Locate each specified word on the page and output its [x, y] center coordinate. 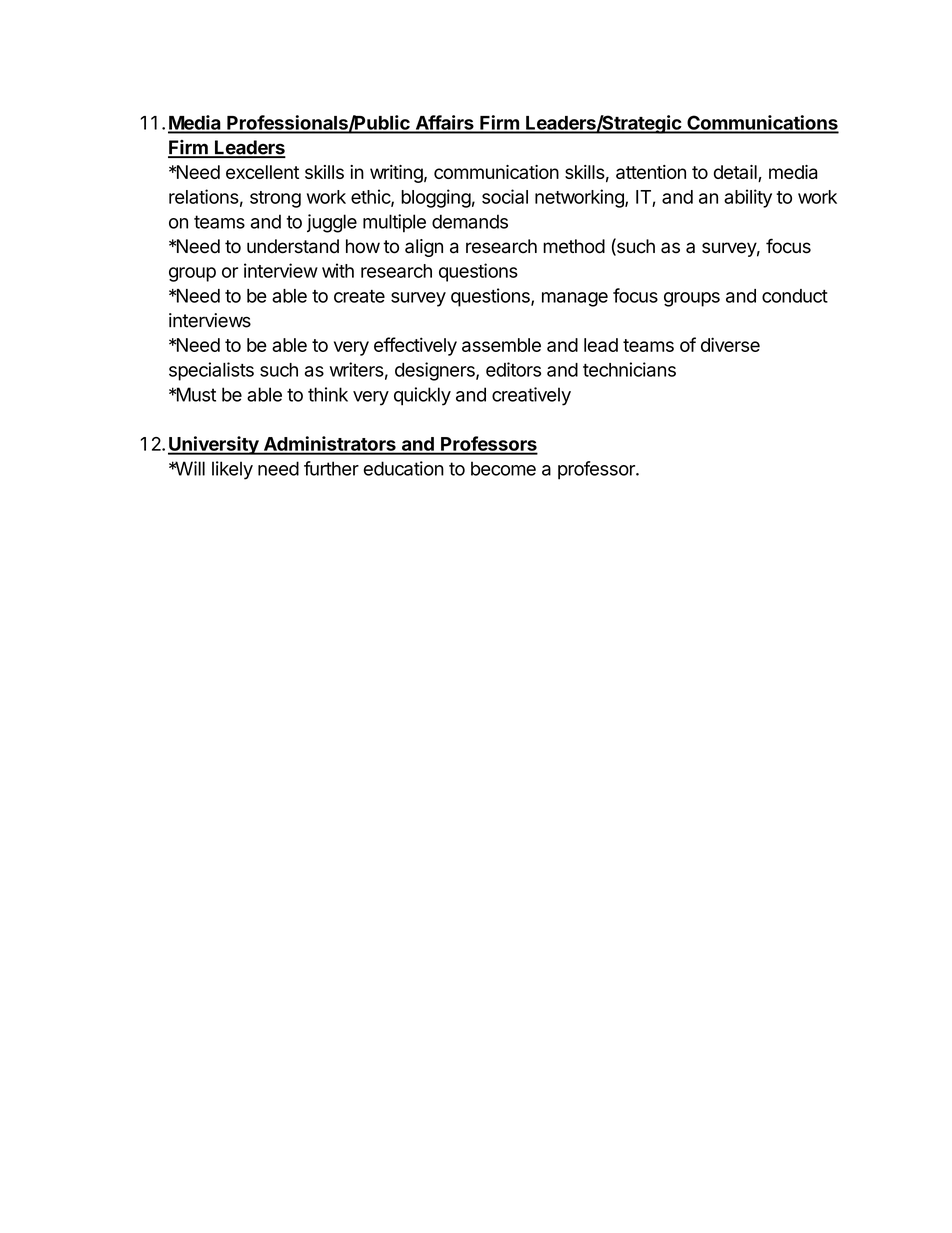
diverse [730, 344]
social [505, 196]
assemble [501, 345]
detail [736, 173]
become [503, 468]
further [331, 468]
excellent [262, 172]
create [359, 296]
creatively [531, 396]
